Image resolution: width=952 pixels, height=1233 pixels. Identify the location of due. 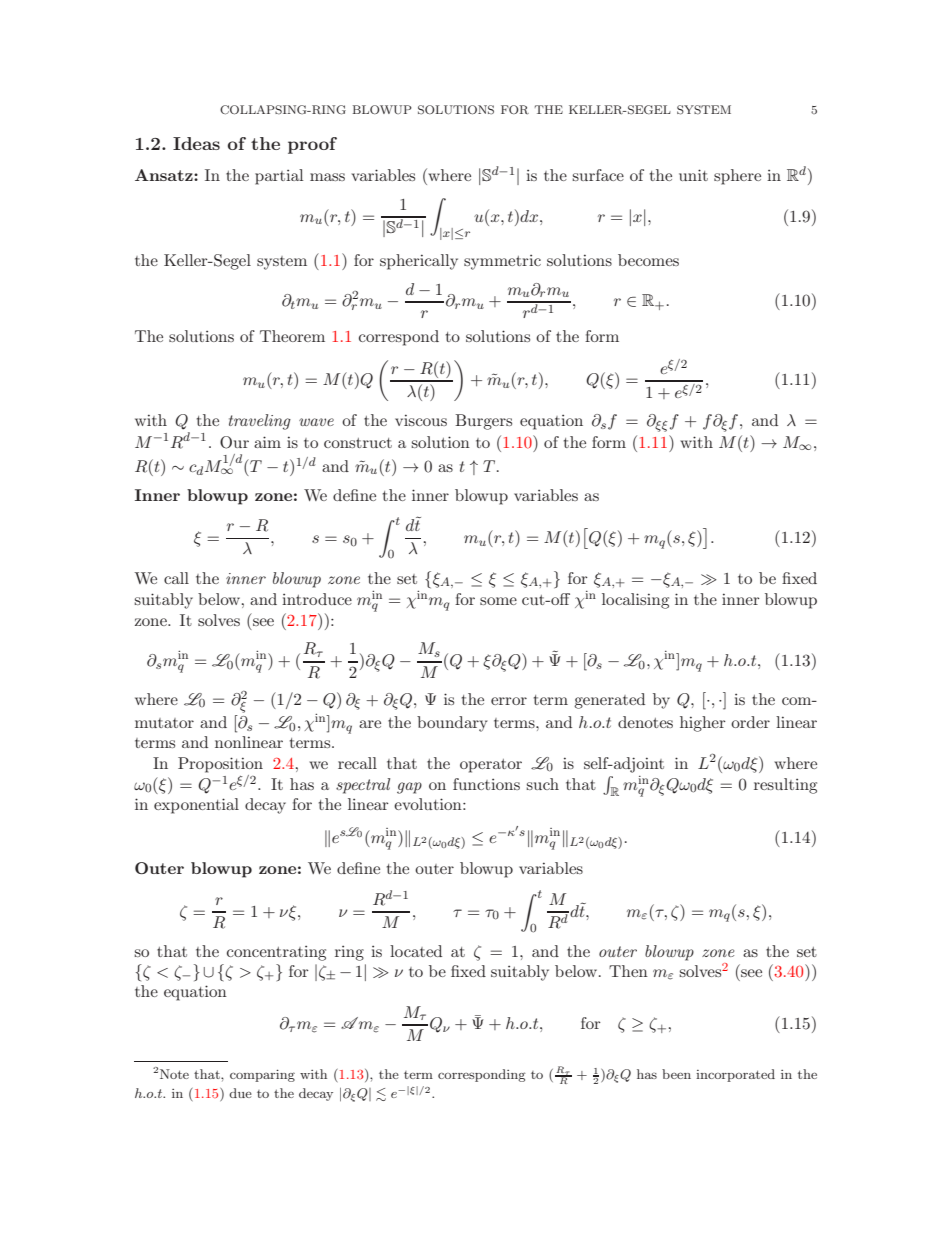
(240, 1093).
